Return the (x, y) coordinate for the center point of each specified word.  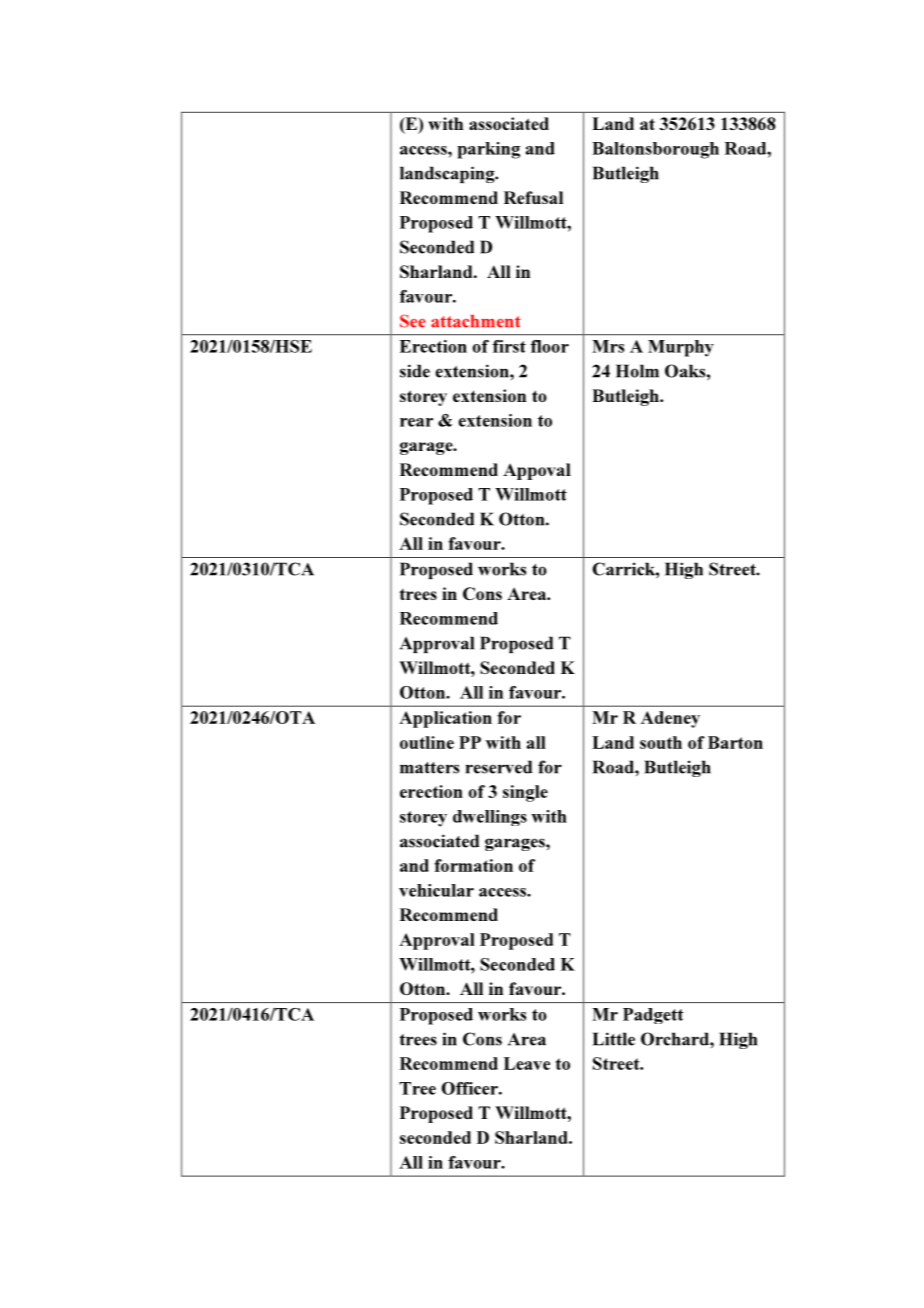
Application (445, 719)
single (525, 793)
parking (488, 150)
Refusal (533, 197)
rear (416, 422)
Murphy (681, 348)
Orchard (676, 1039)
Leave (527, 1063)
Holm (637, 371)
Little (614, 1039)
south (661, 742)
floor (550, 346)
